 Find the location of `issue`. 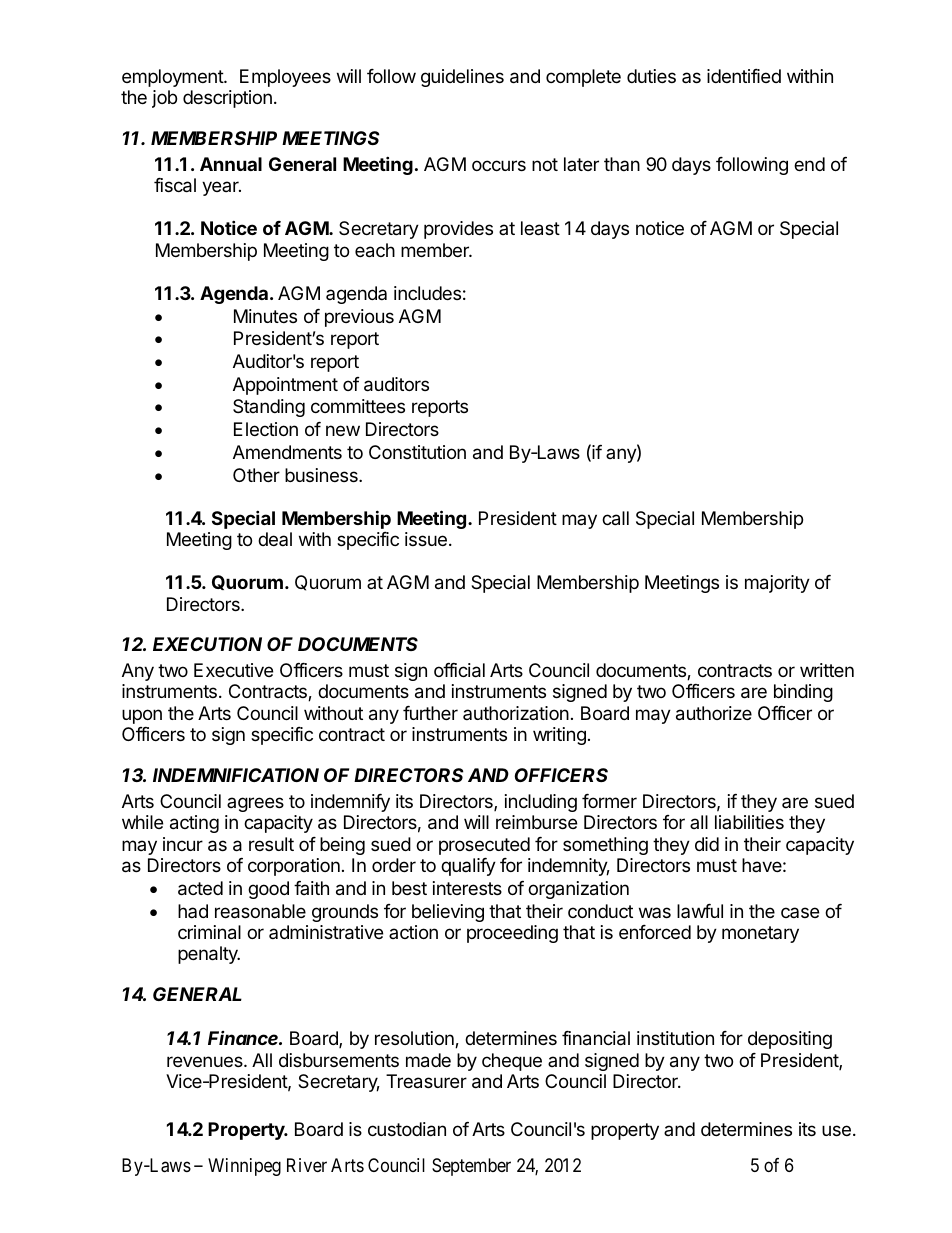

issue is located at coordinates (426, 539).
